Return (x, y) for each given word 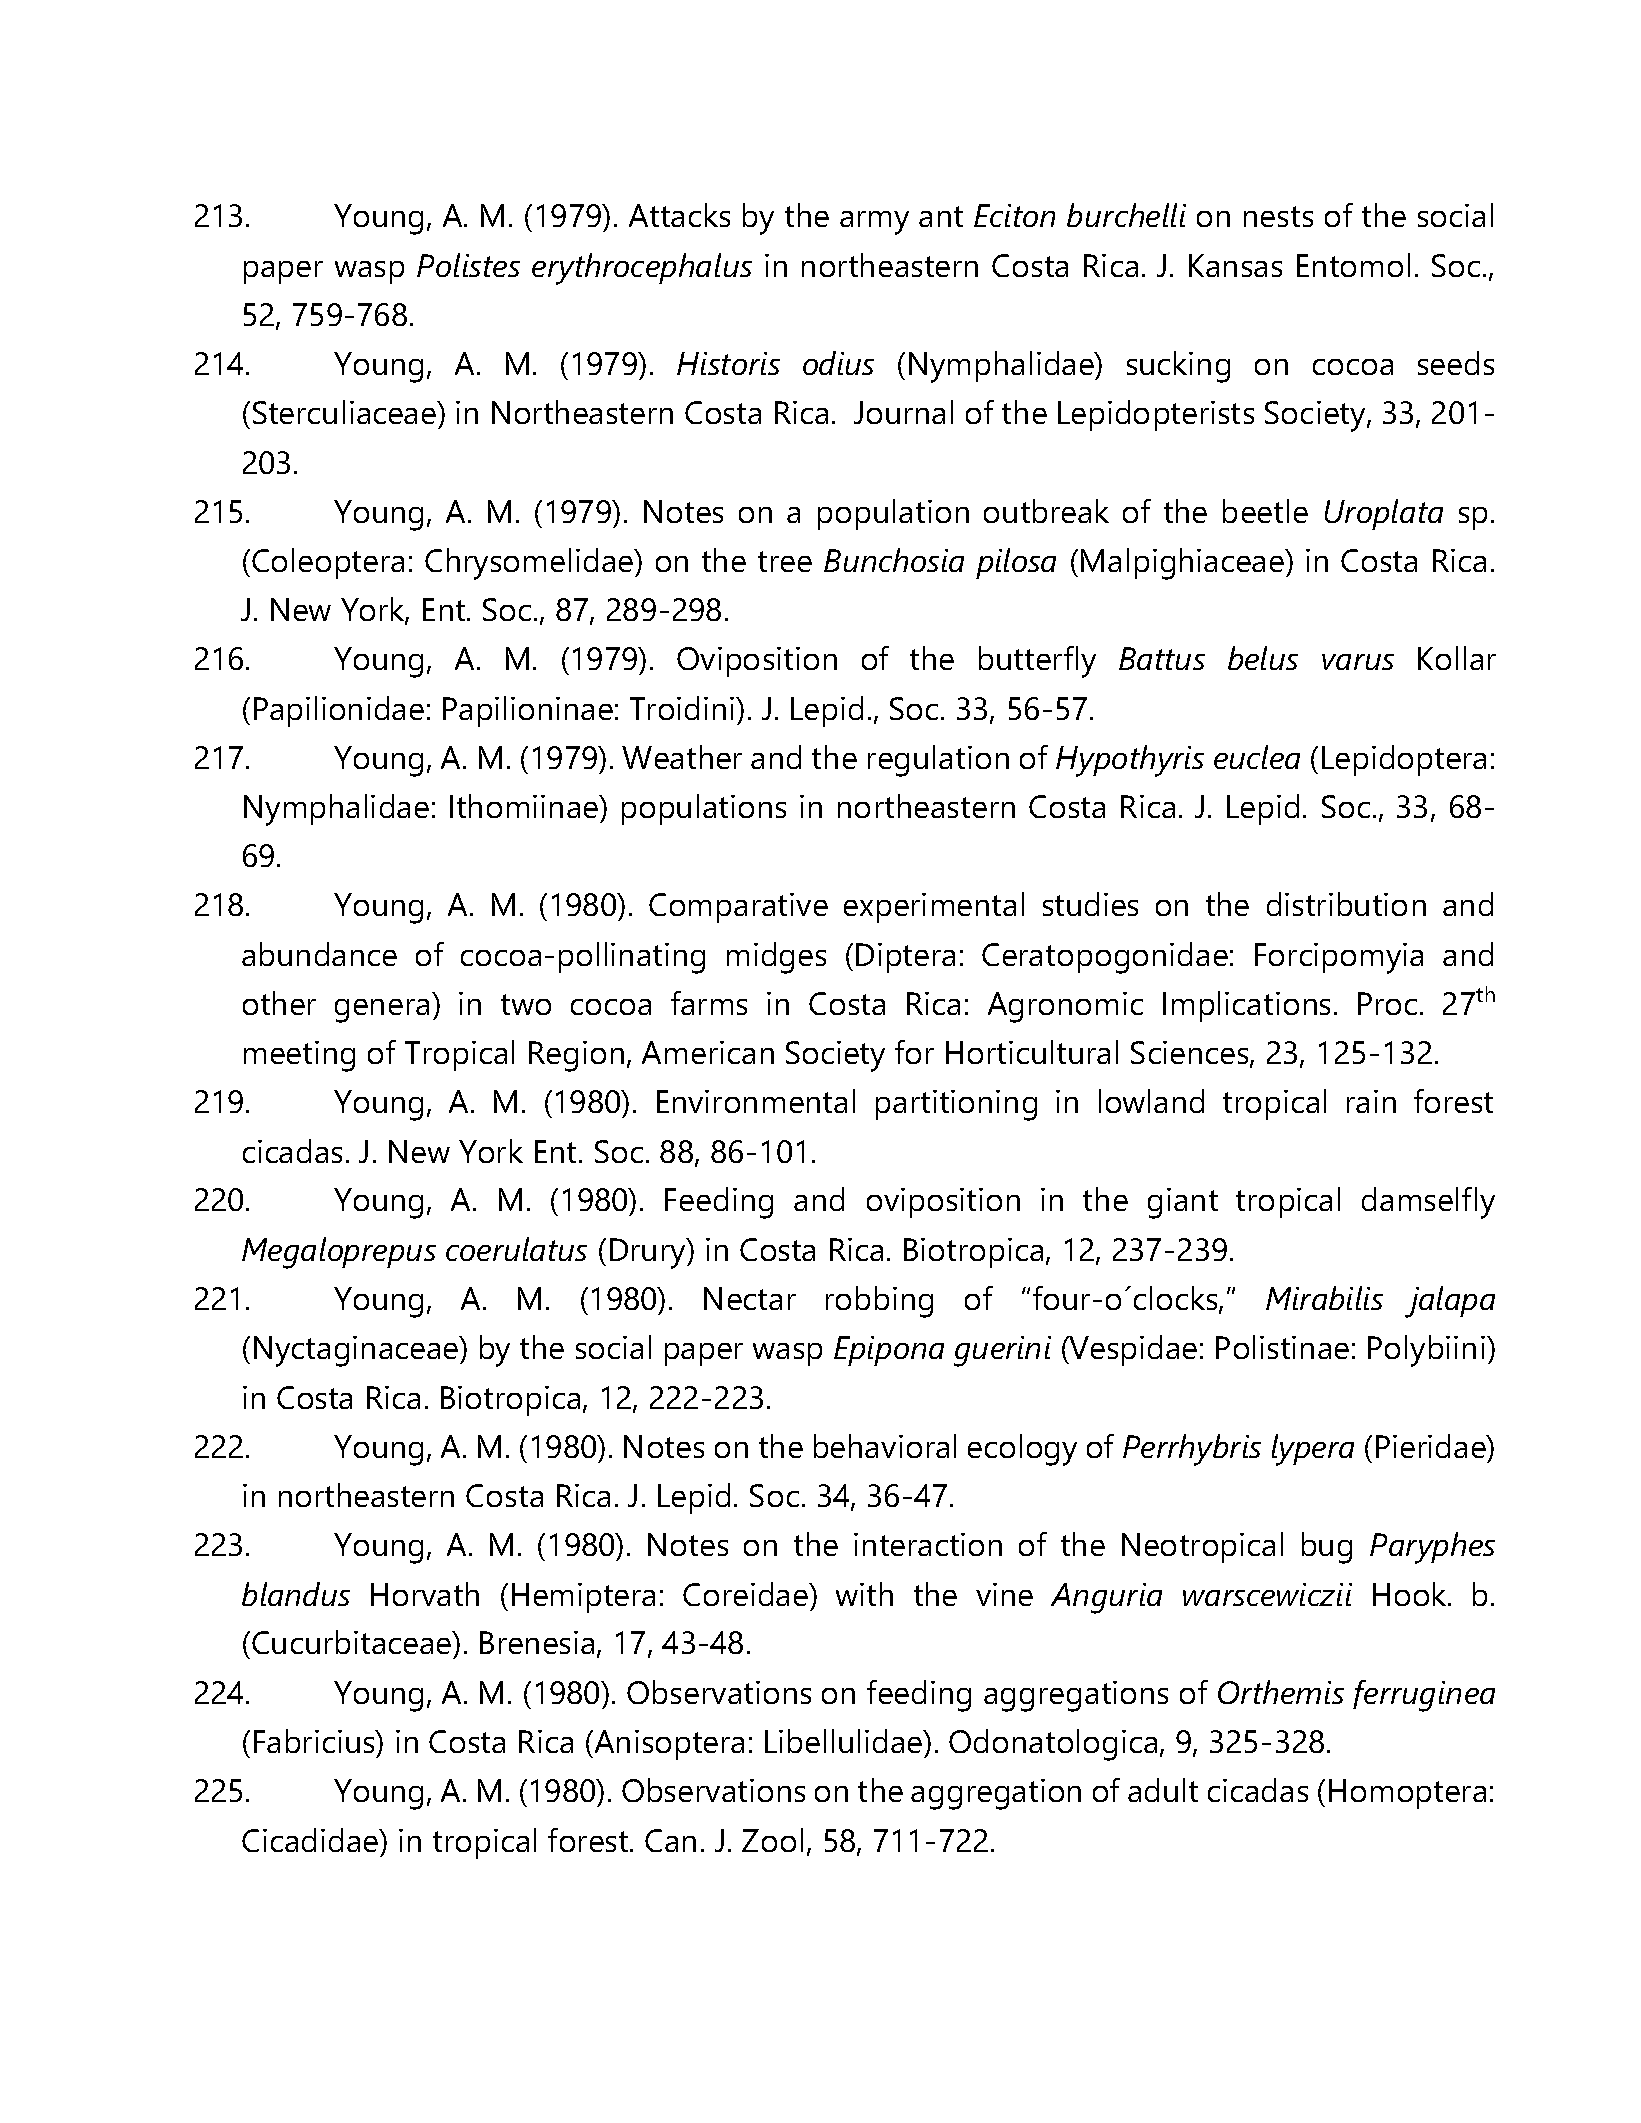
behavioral (885, 1446)
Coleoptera (328, 563)
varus (1358, 662)
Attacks (679, 215)
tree (785, 561)
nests (1278, 216)
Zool (772, 1840)
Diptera (905, 958)
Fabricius (315, 1741)
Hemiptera (583, 1598)
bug (1327, 1548)
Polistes (468, 265)
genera (382, 1011)
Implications (1246, 1006)
